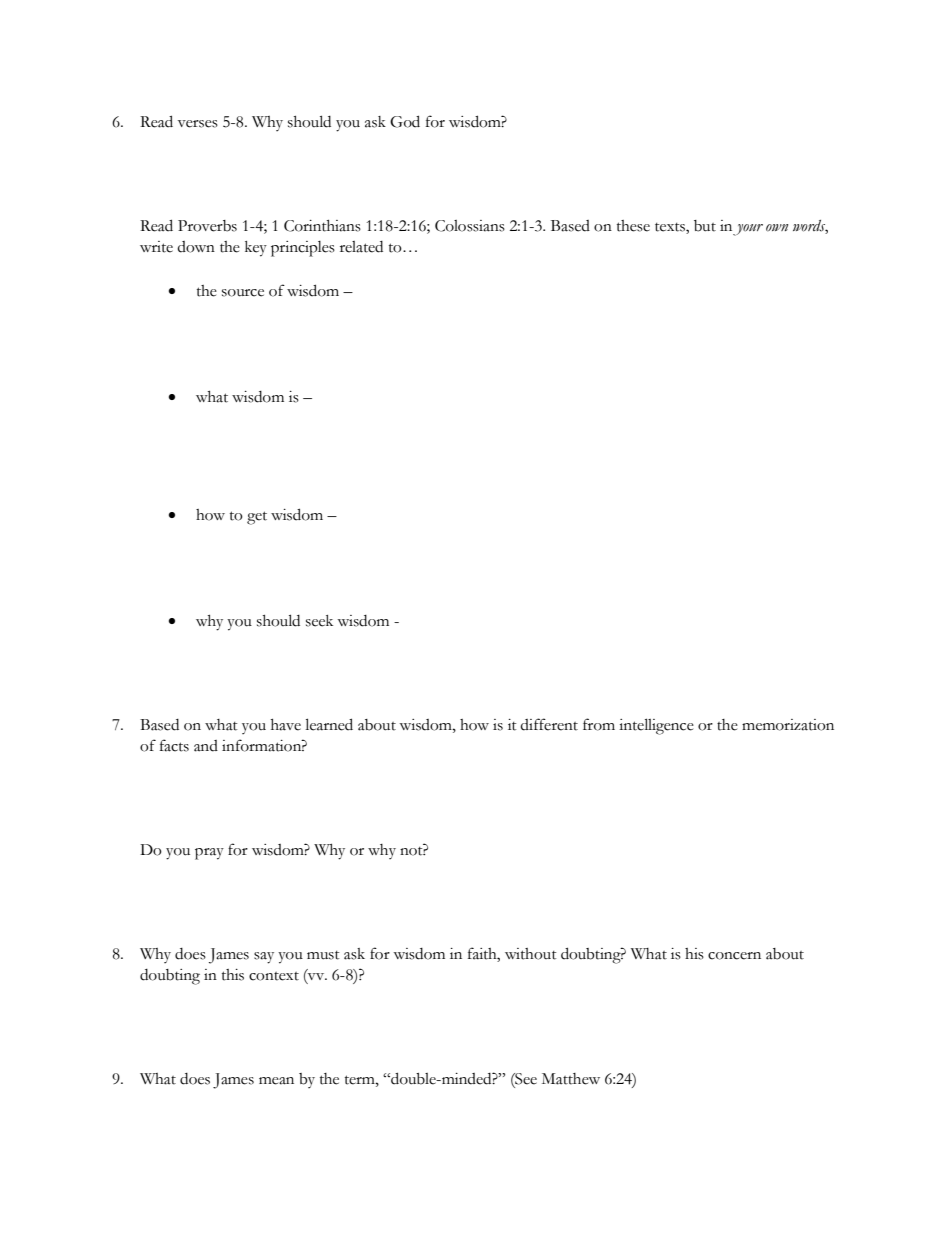  What do you see at coordinates (405, 121) in the document?
I see `God` at bounding box center [405, 121].
